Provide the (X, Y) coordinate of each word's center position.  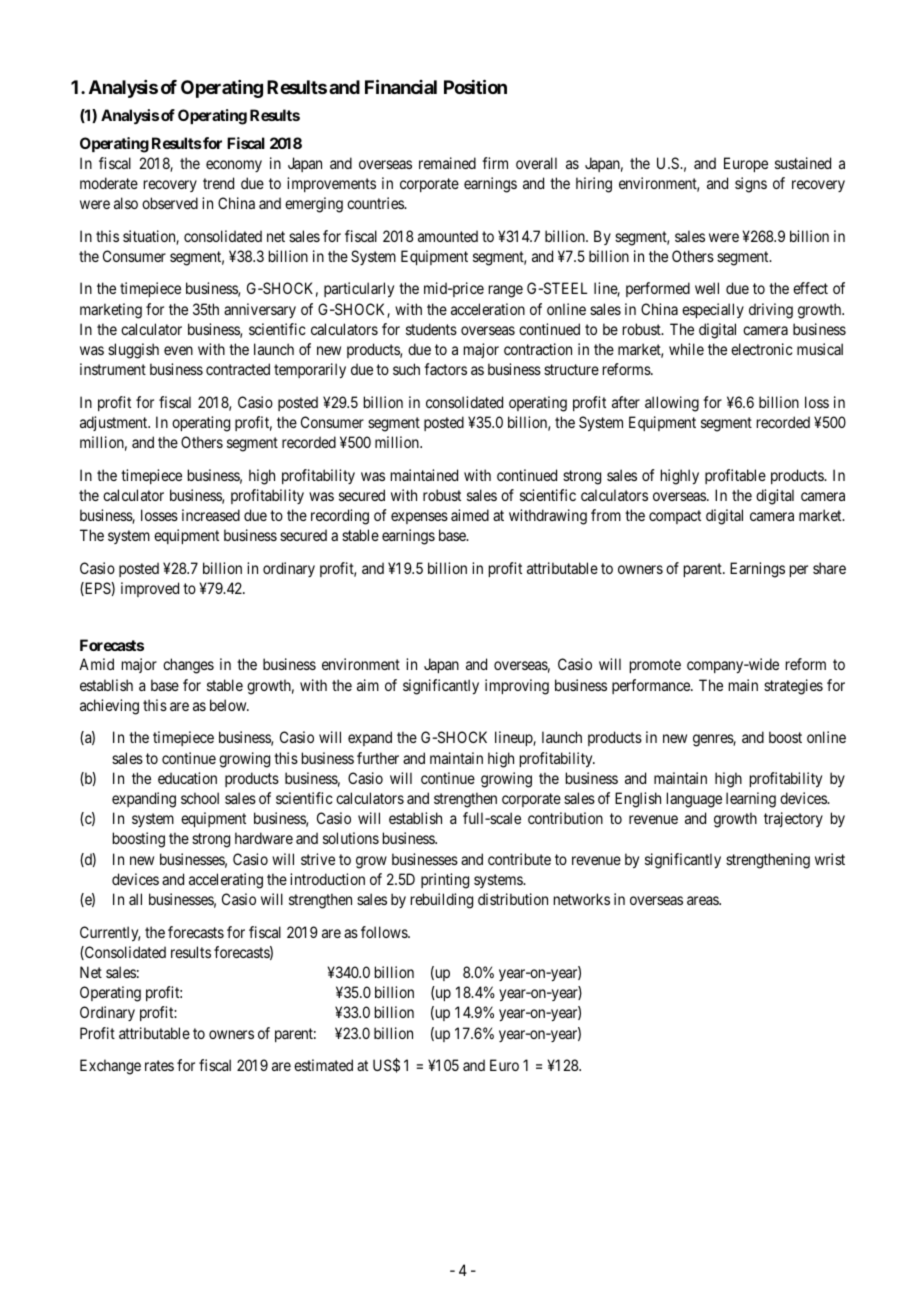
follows (385, 932)
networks (582, 899)
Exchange (110, 1067)
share (829, 568)
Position (475, 86)
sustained (803, 163)
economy (234, 166)
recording (340, 517)
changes (188, 666)
